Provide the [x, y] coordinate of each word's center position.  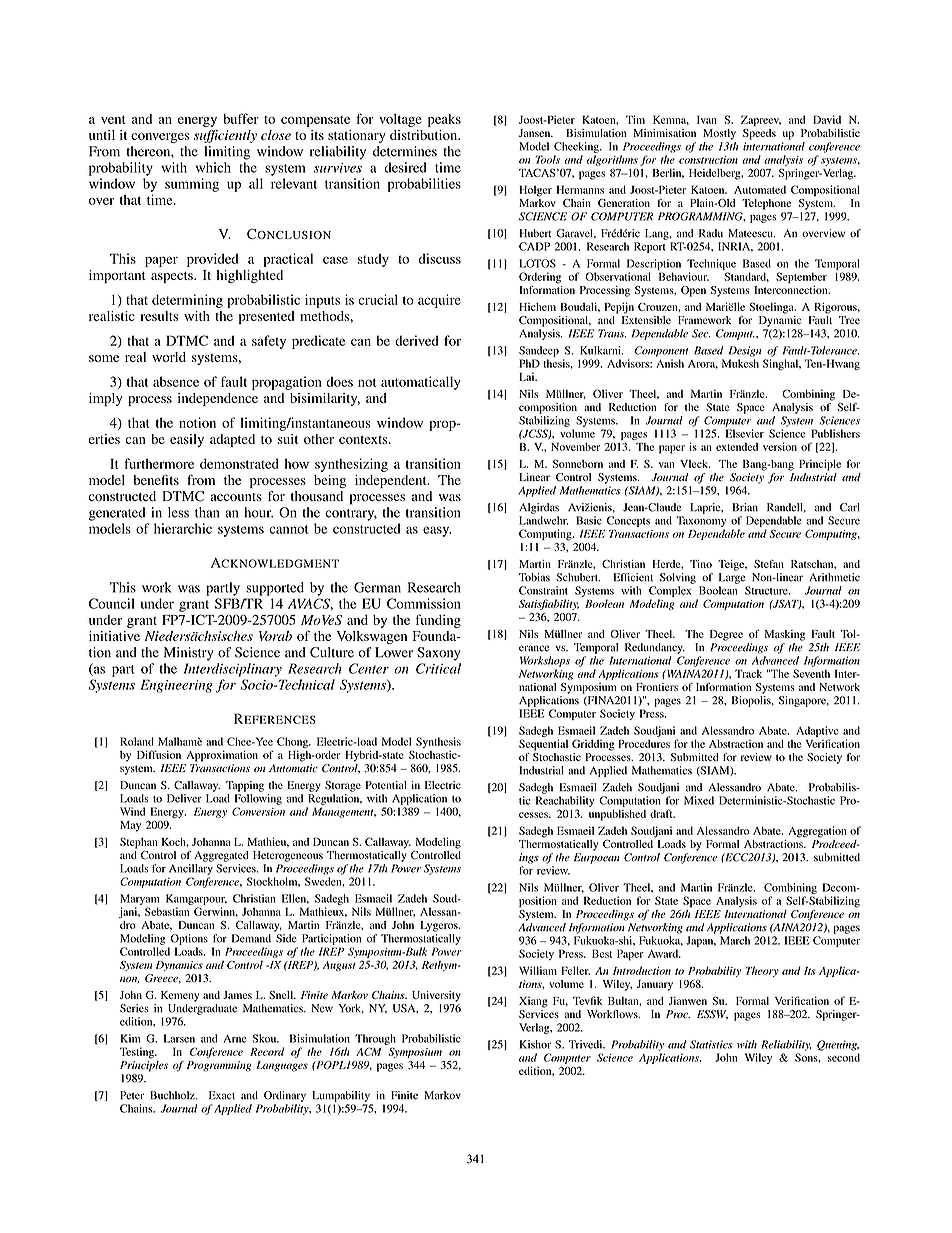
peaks [444, 120]
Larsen [179, 1038]
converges [160, 138]
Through [375, 1039]
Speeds [759, 133]
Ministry [189, 654]
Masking [785, 635]
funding [438, 621]
